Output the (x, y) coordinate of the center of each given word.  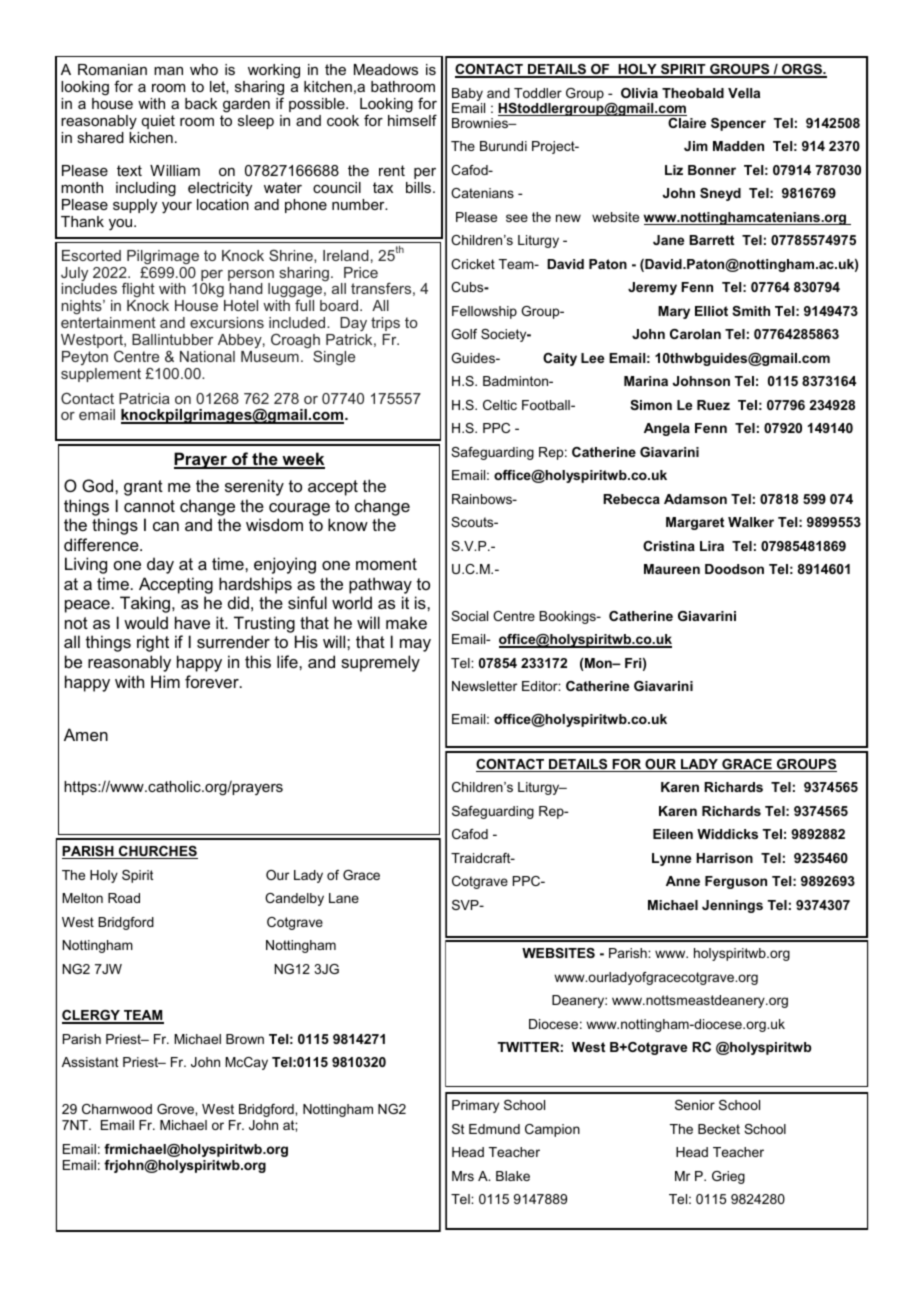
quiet (158, 122)
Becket (719, 1129)
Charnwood (117, 1109)
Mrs (463, 1176)
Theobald (693, 93)
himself (412, 119)
